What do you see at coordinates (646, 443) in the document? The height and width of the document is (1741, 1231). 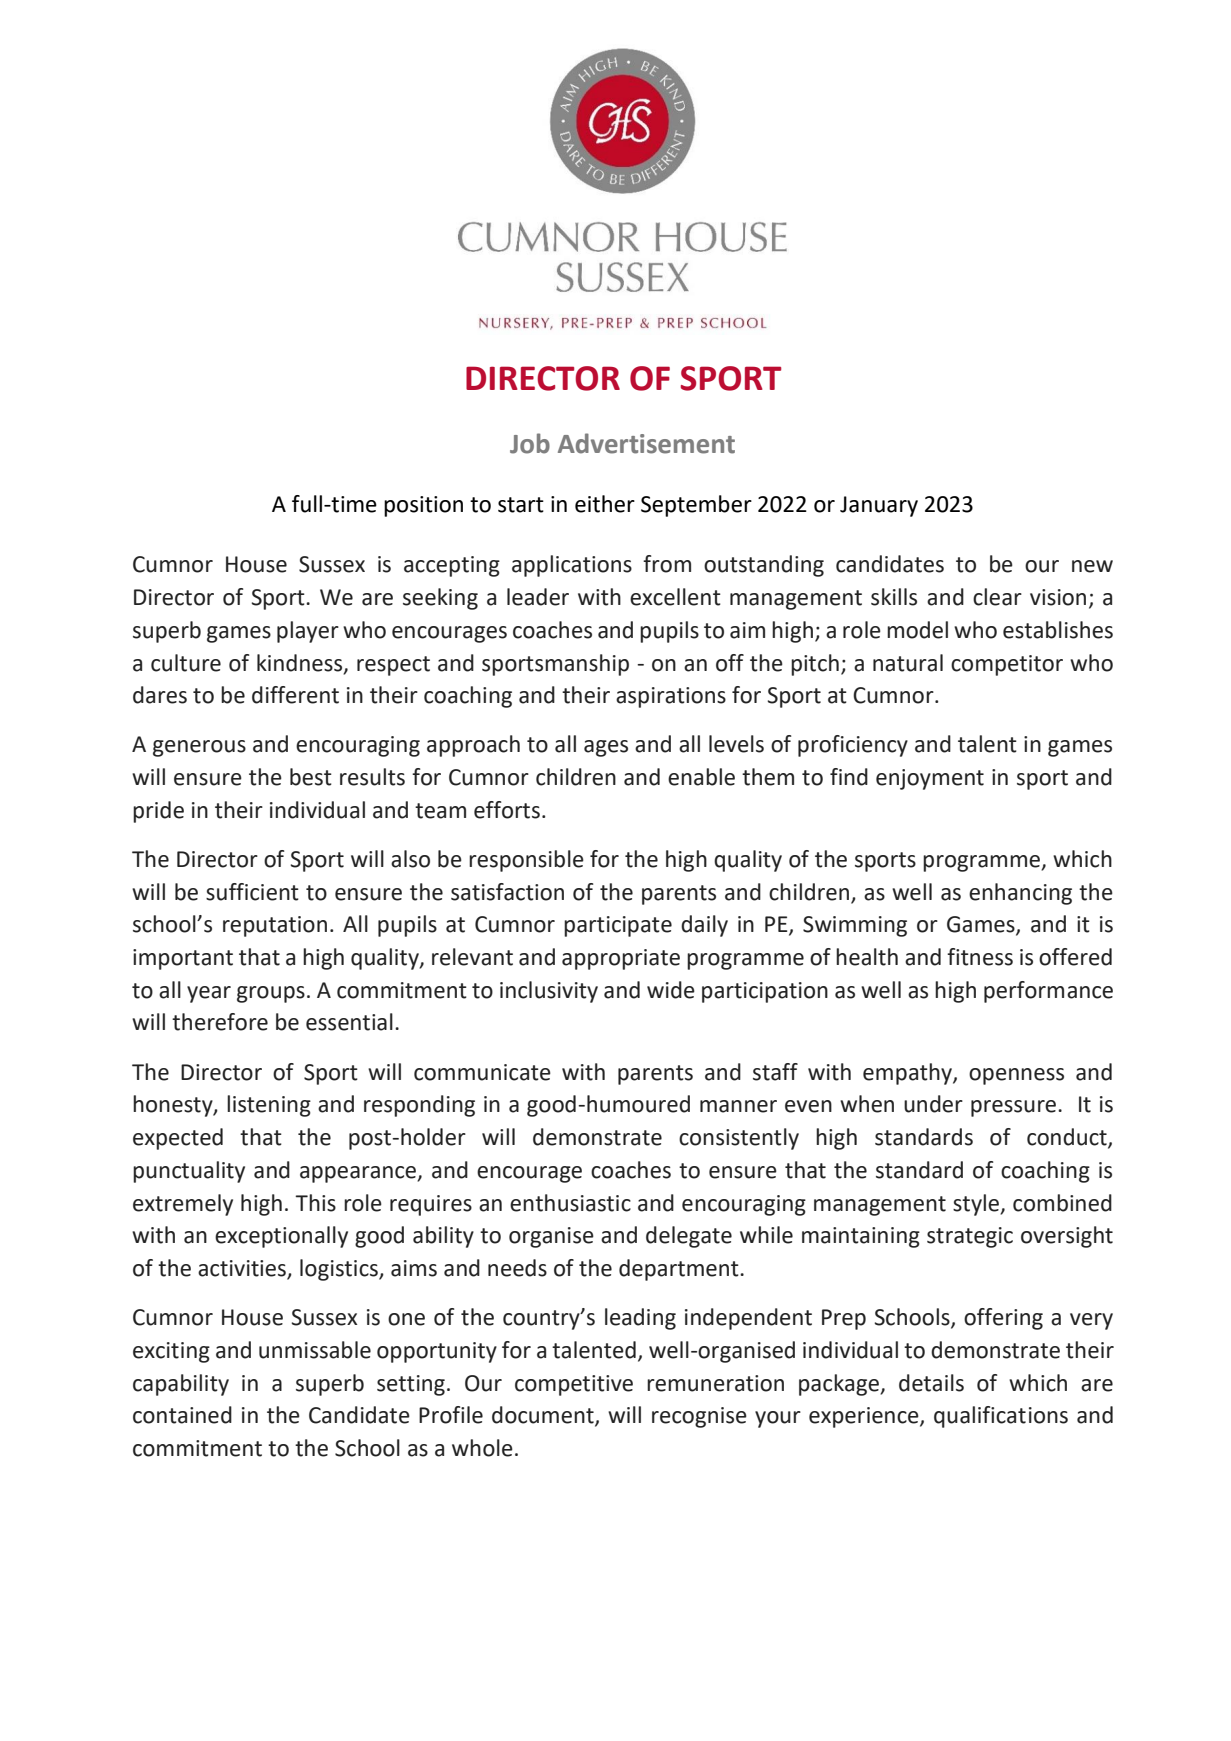 I see `Advertisement` at bounding box center [646, 443].
